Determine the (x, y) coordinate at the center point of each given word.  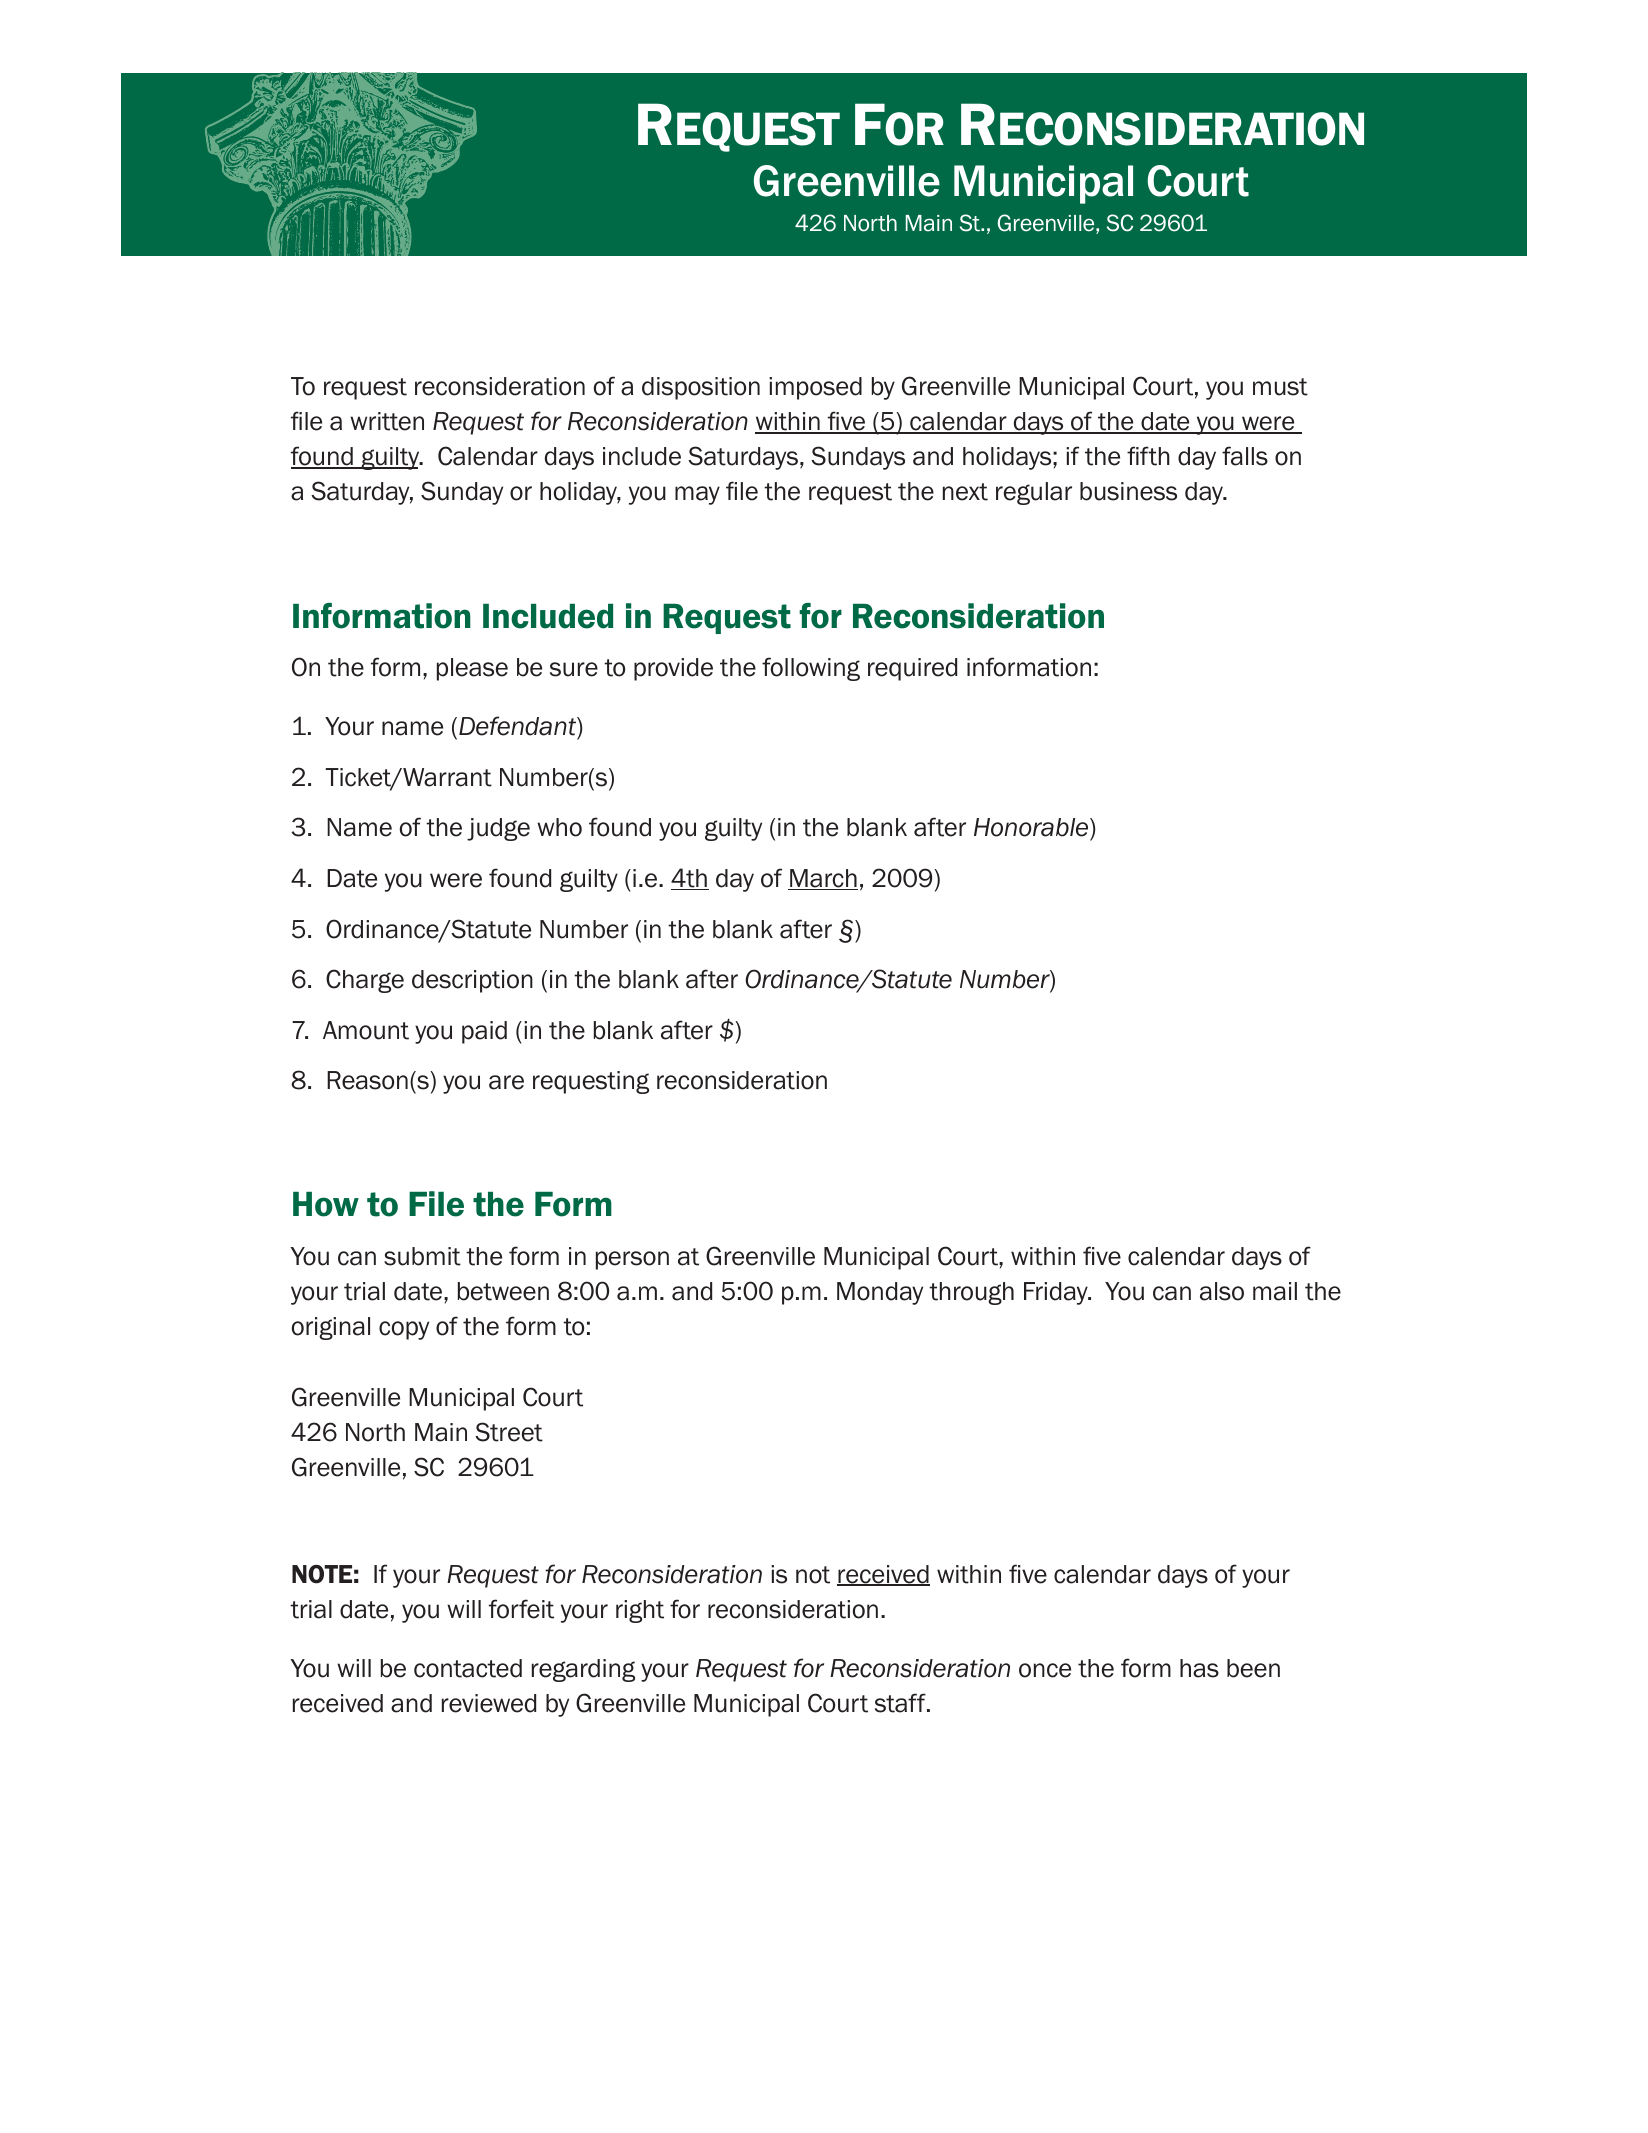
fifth (1148, 456)
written (387, 421)
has (1199, 1668)
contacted (468, 1668)
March (823, 879)
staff (901, 1703)
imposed (815, 388)
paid (484, 1032)
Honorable (1032, 829)
